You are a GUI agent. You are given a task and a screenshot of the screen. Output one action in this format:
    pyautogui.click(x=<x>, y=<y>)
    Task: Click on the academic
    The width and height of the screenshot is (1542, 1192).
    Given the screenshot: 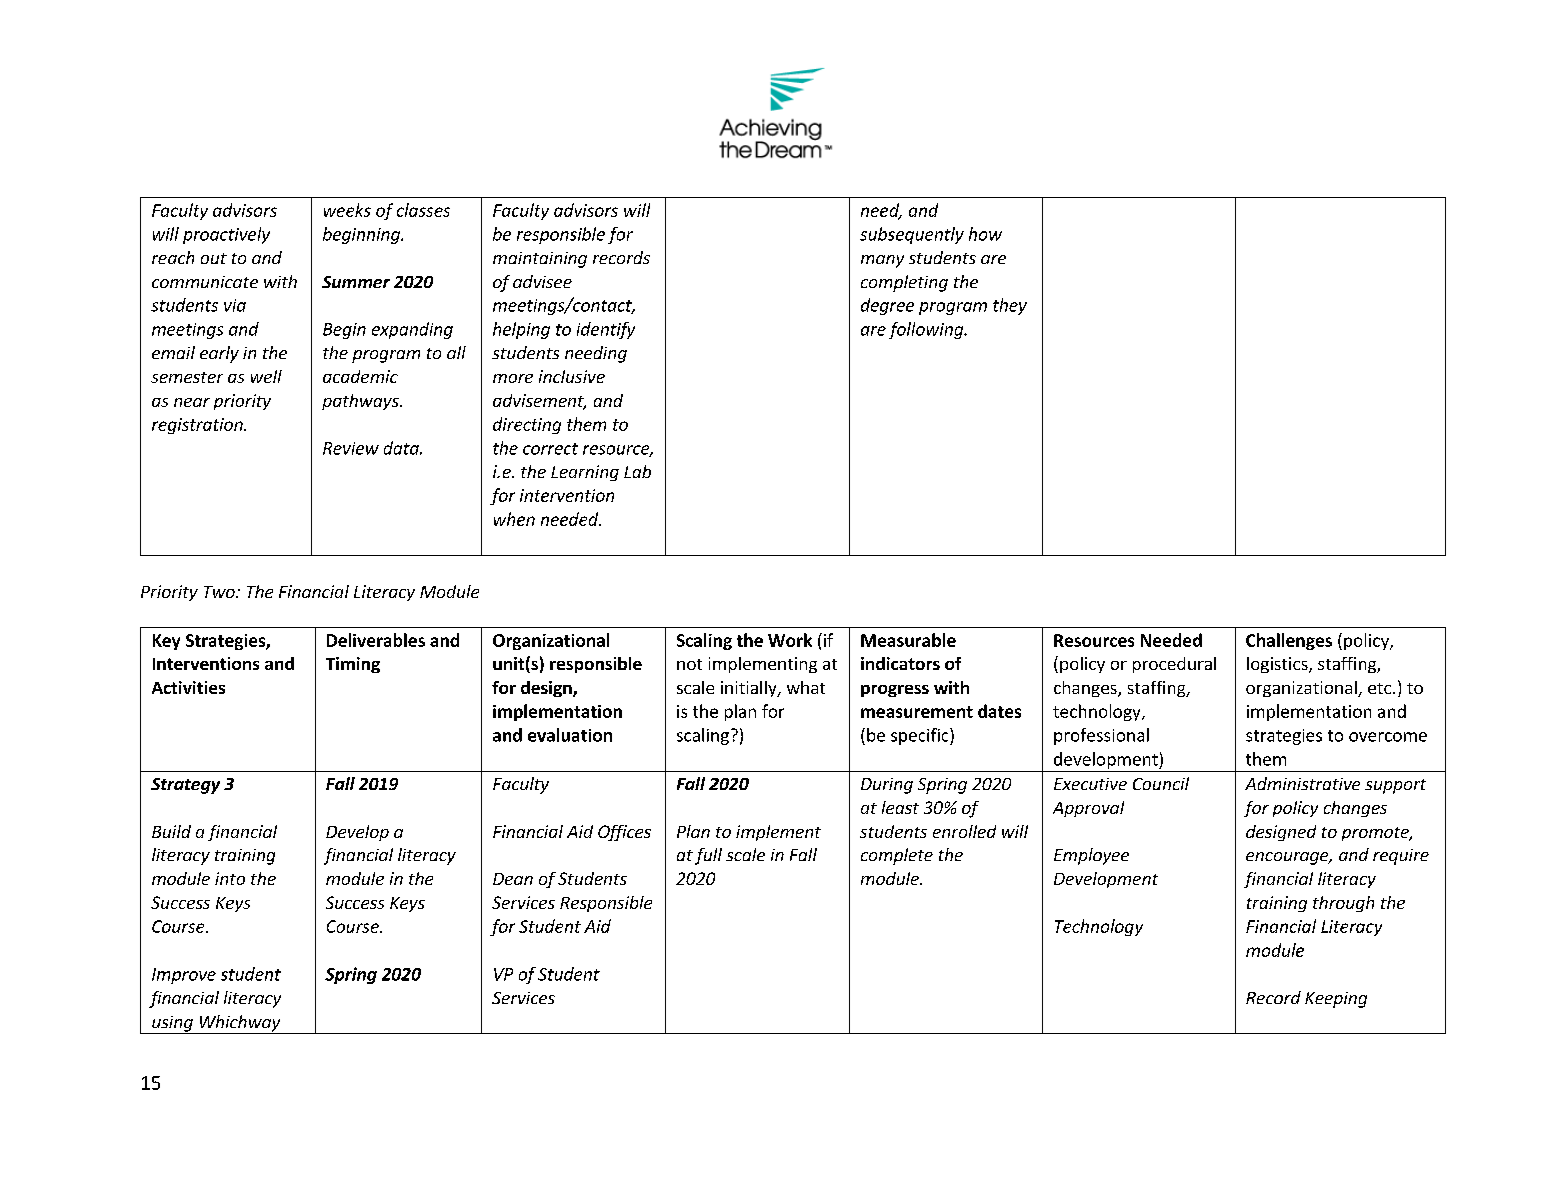 What is the action you would take?
    pyautogui.click(x=360, y=376)
